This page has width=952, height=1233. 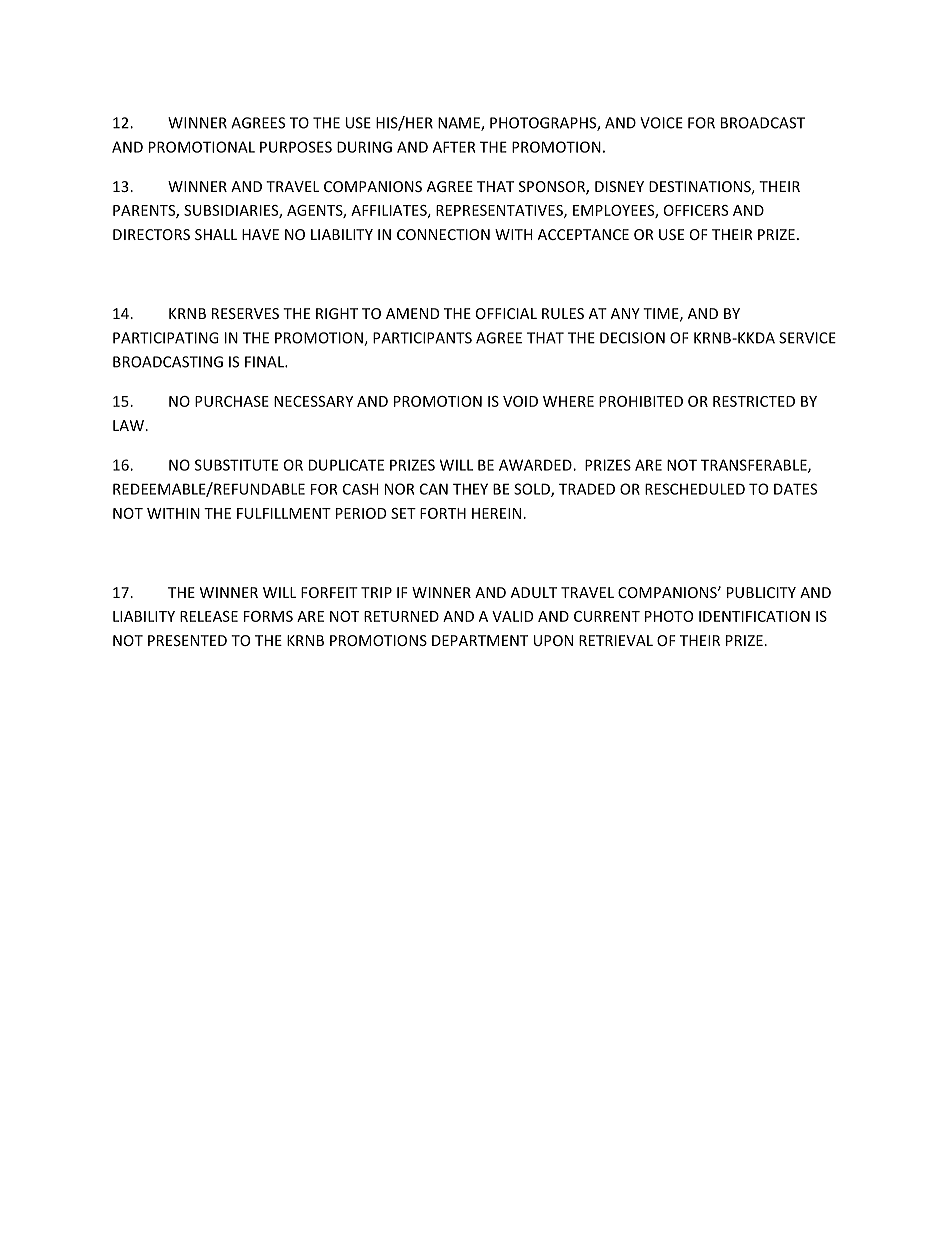 I want to click on VOICE, so click(x=661, y=123).
